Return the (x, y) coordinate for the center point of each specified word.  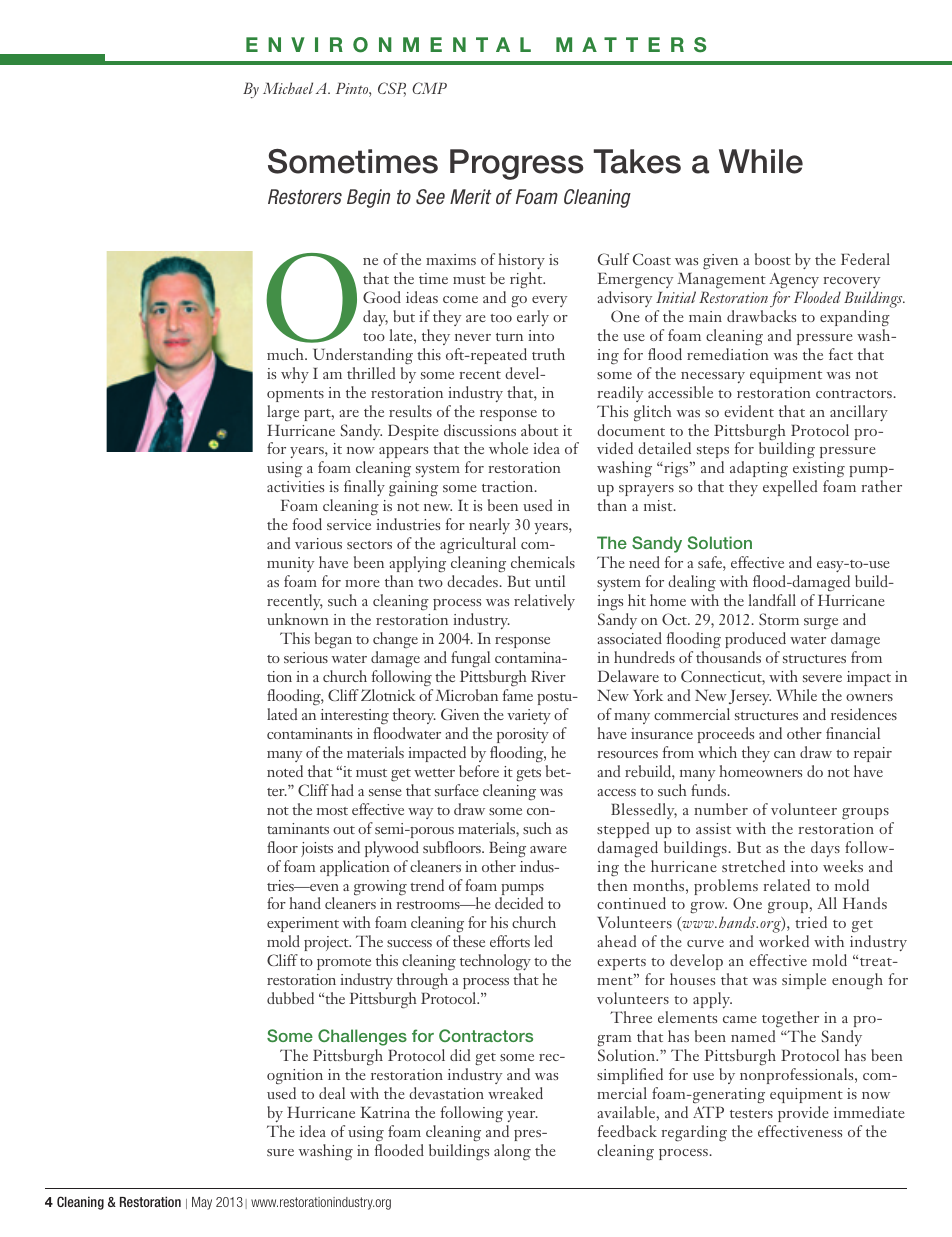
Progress (516, 164)
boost (773, 259)
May (202, 1203)
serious (306, 657)
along (512, 1152)
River (548, 676)
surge (821, 623)
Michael (288, 88)
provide (803, 1114)
